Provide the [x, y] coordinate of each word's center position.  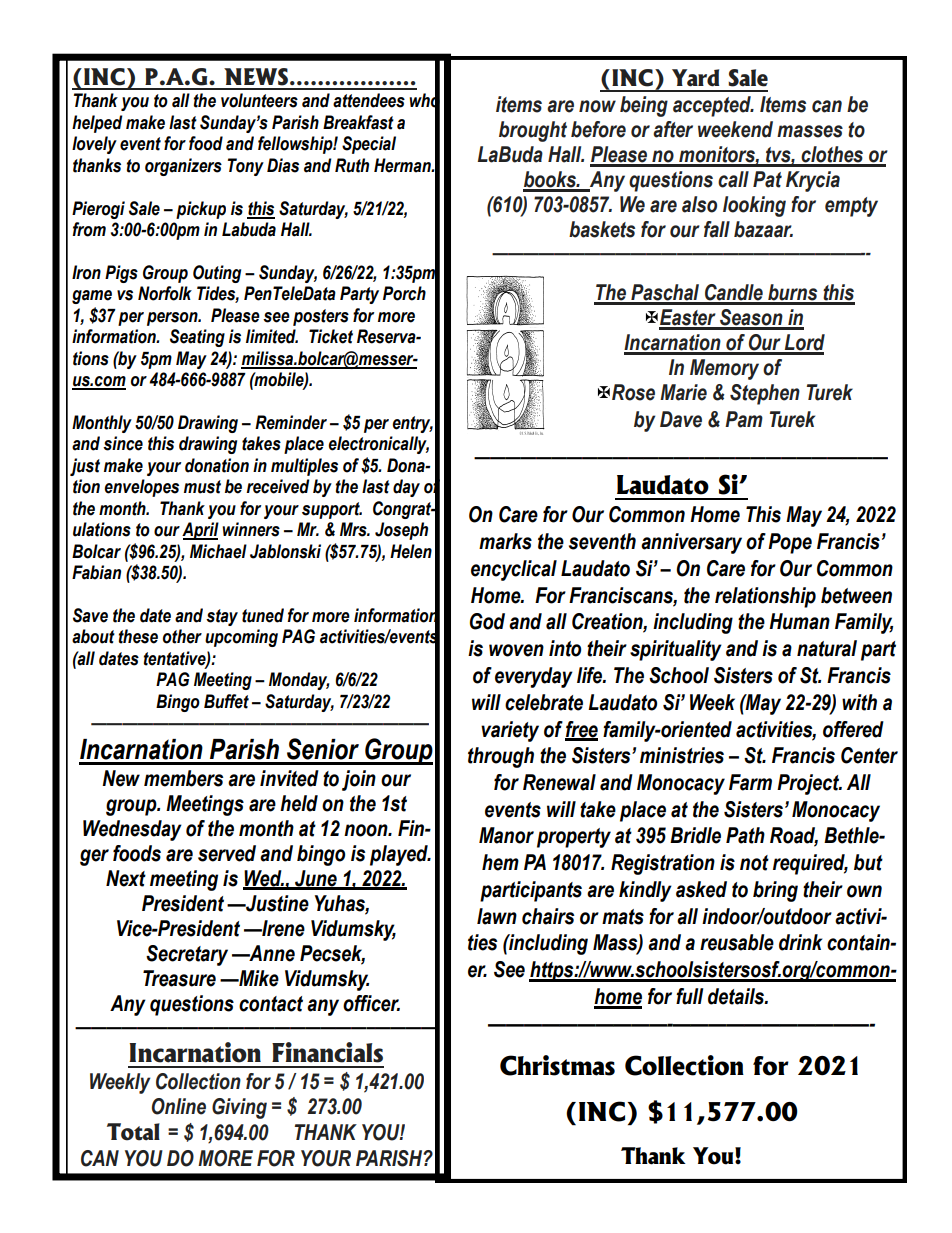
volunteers [259, 100]
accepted [713, 106]
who [424, 101]
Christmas [557, 1065]
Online [179, 1106]
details [737, 996]
